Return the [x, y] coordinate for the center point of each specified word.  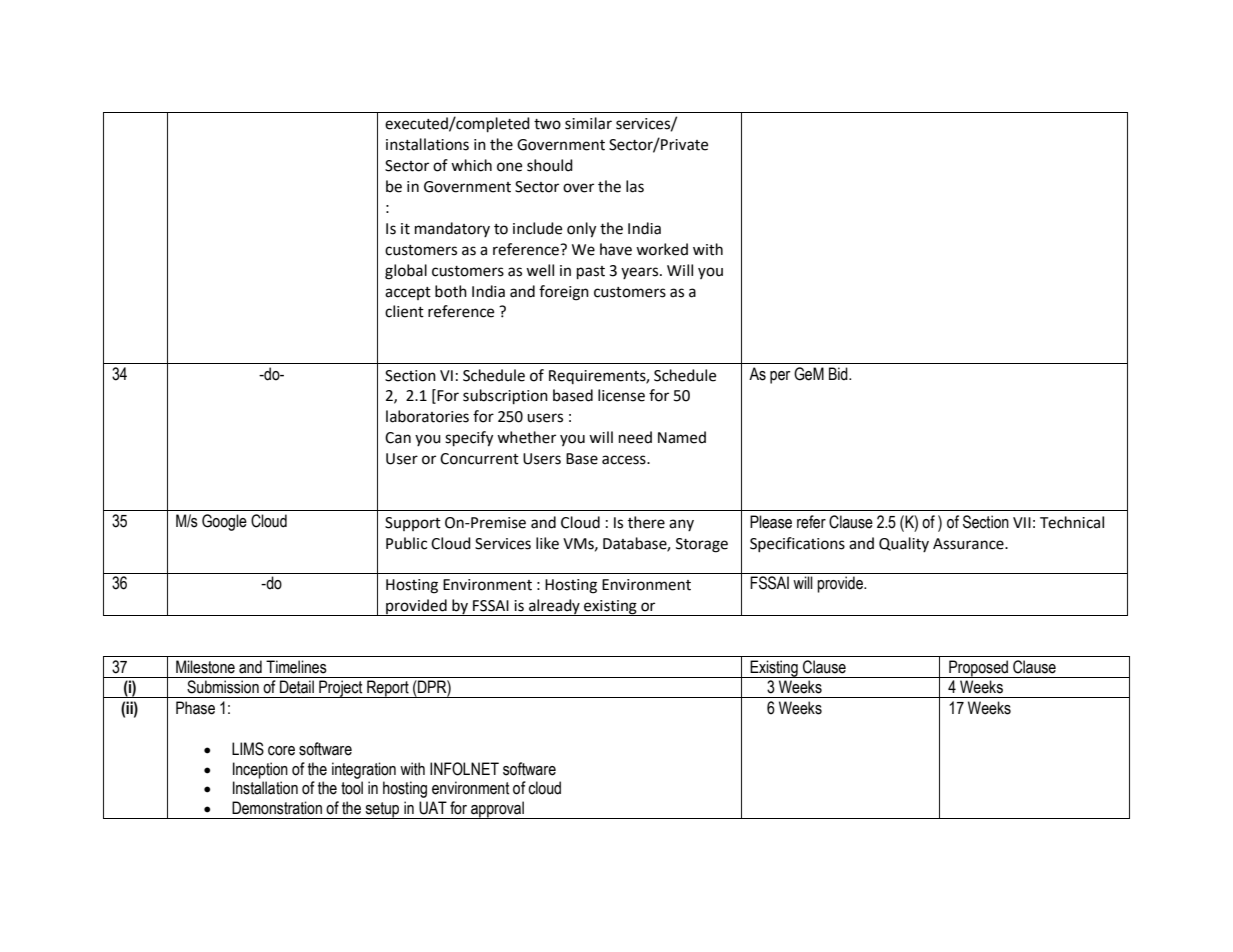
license [621, 395]
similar [588, 123]
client [404, 311]
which [471, 165]
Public [406, 543]
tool [352, 788]
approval [497, 810]
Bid [839, 374]
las [635, 186]
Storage [702, 545]
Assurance [969, 544]
